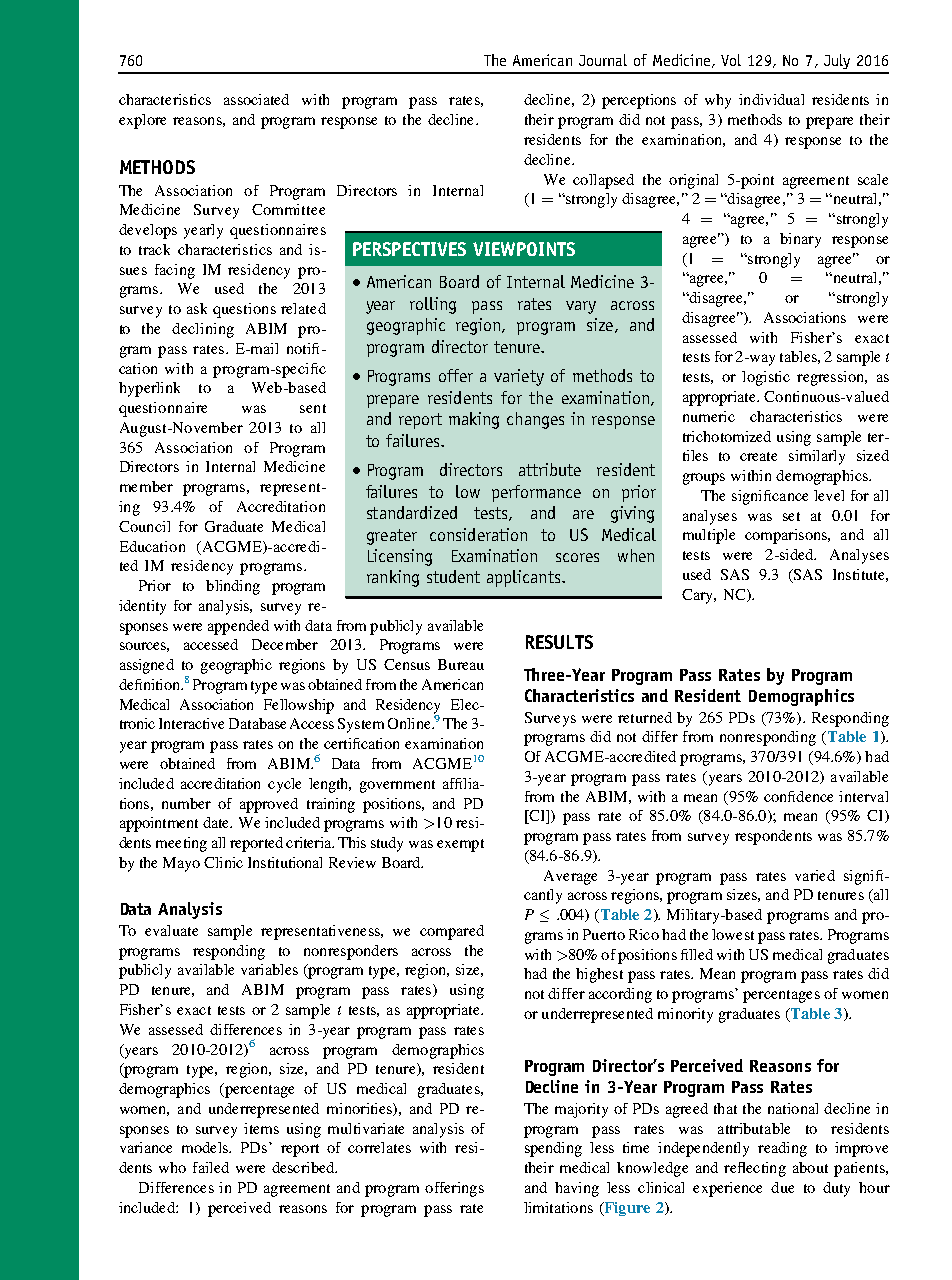 The image size is (952, 1280). What do you see at coordinates (460, 845) in the screenshot?
I see `exempt` at bounding box center [460, 845].
